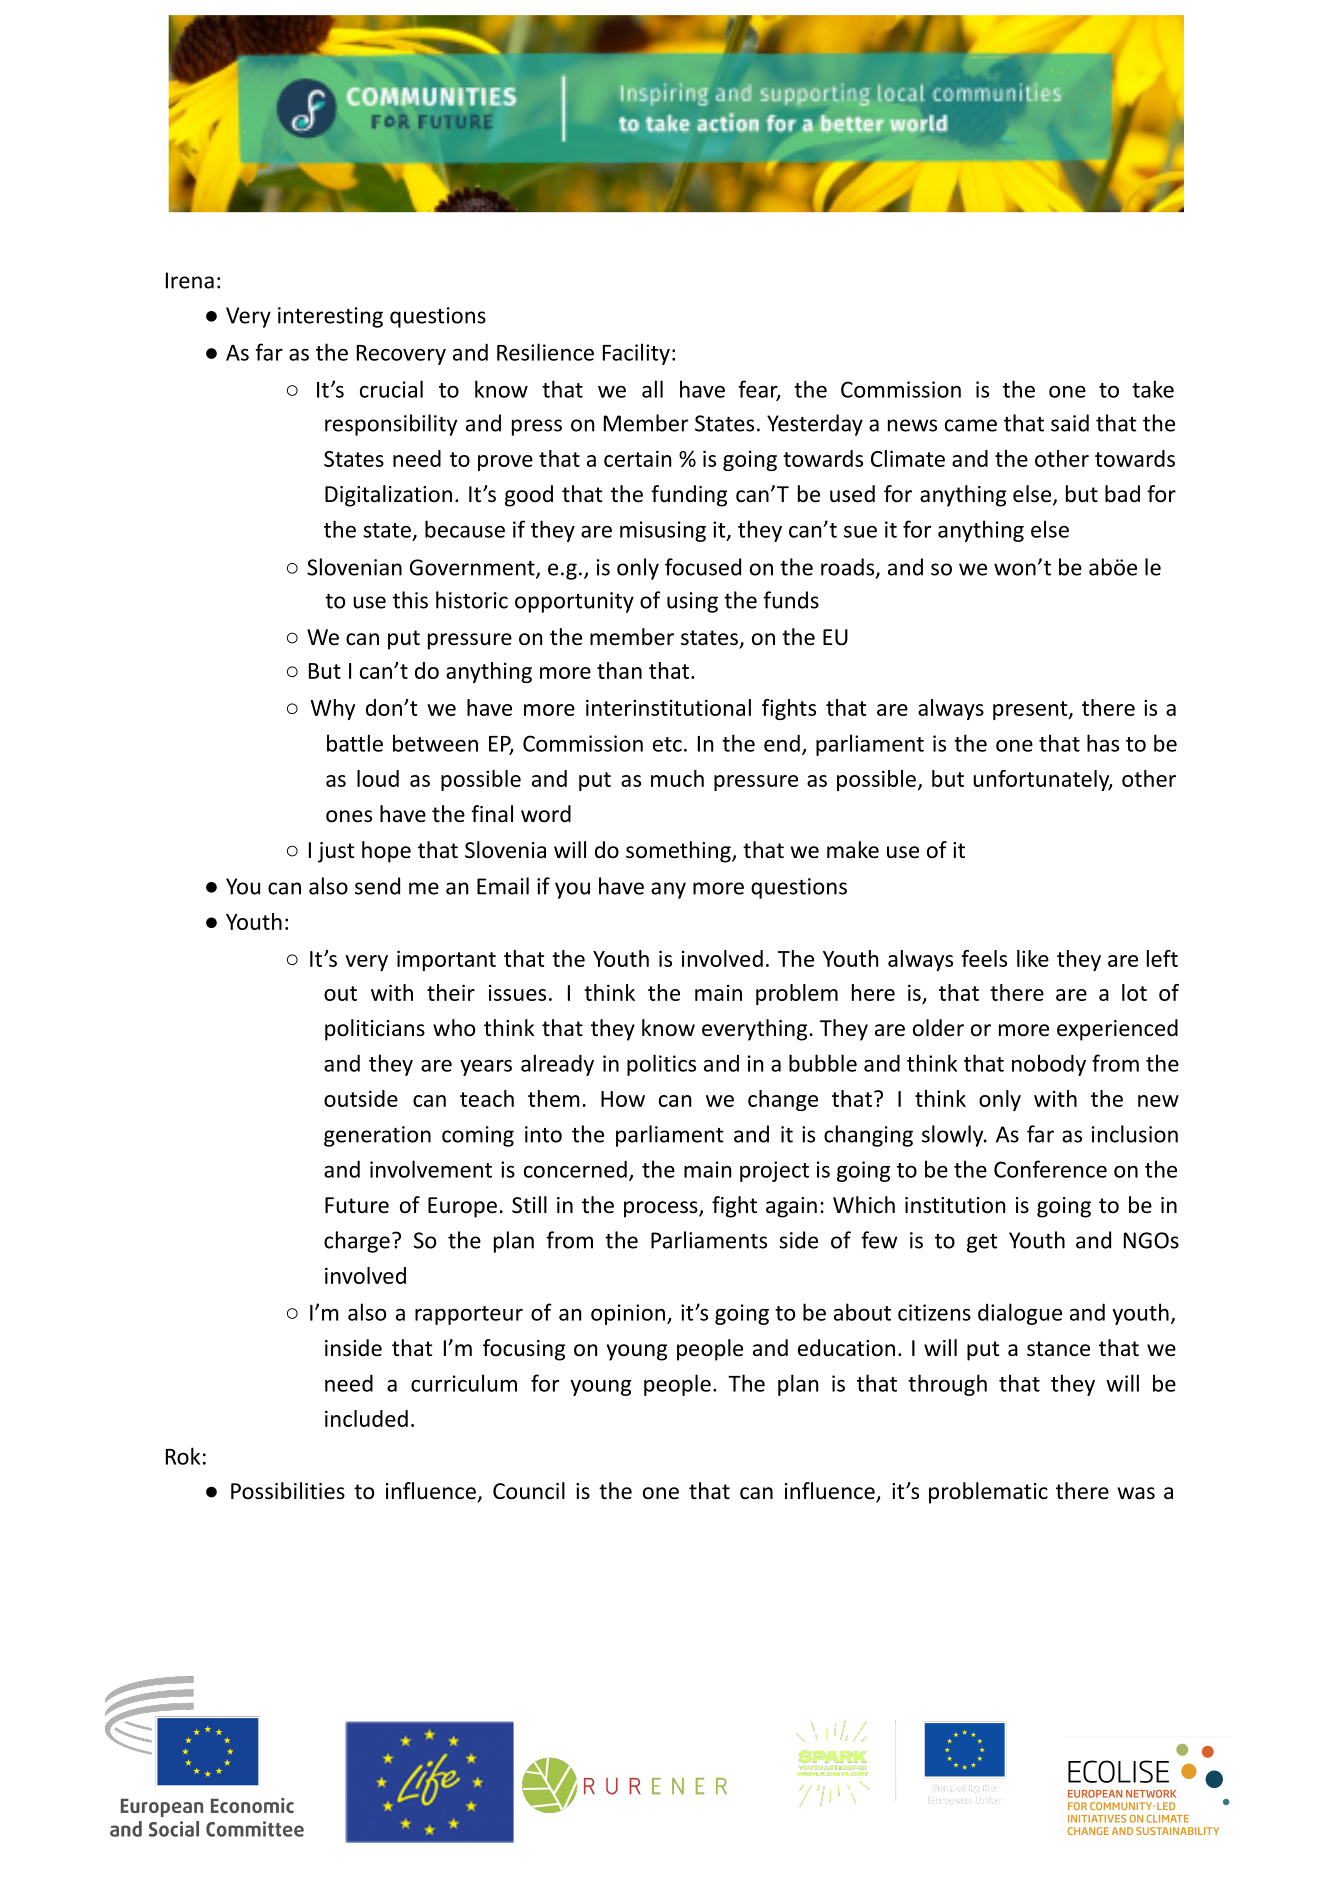  I want to click on like, so click(1033, 958).
